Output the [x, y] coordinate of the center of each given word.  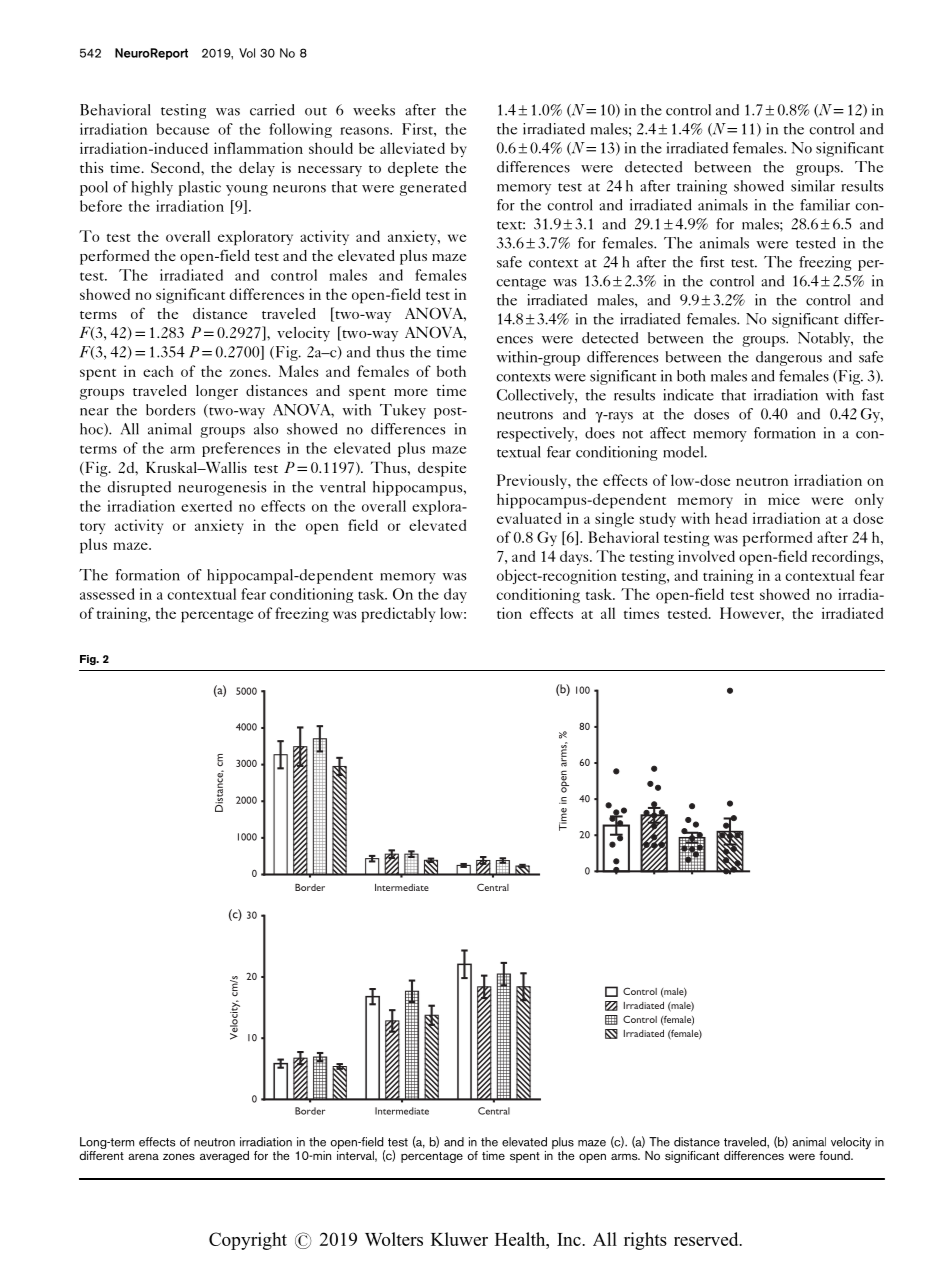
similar [813, 186]
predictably [398, 615]
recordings [847, 558]
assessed [107, 594]
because [183, 129]
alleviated [412, 148]
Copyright [248, 1241]
